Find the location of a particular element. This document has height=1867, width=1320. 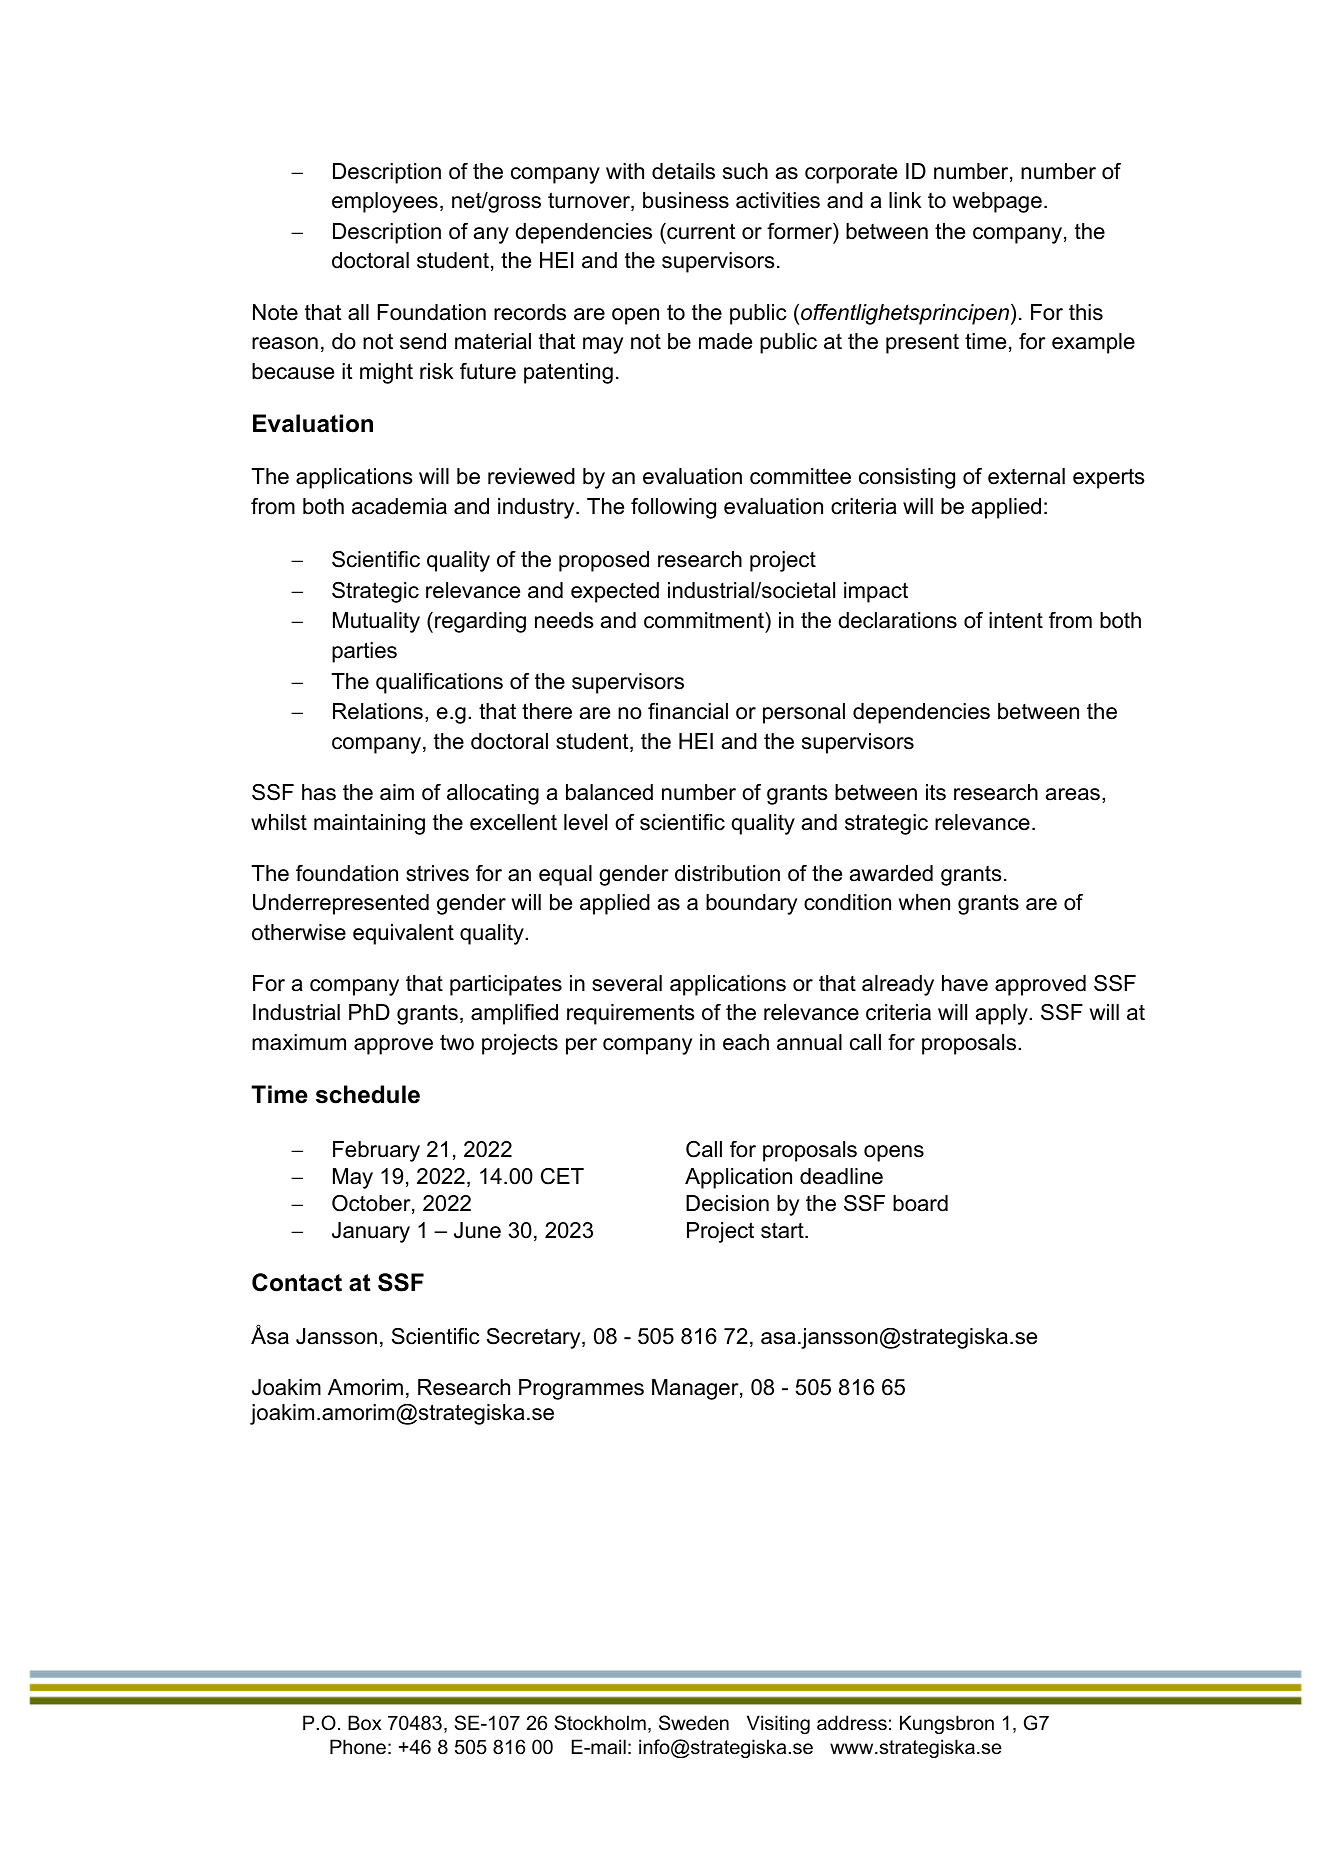

employees is located at coordinates (385, 202).
